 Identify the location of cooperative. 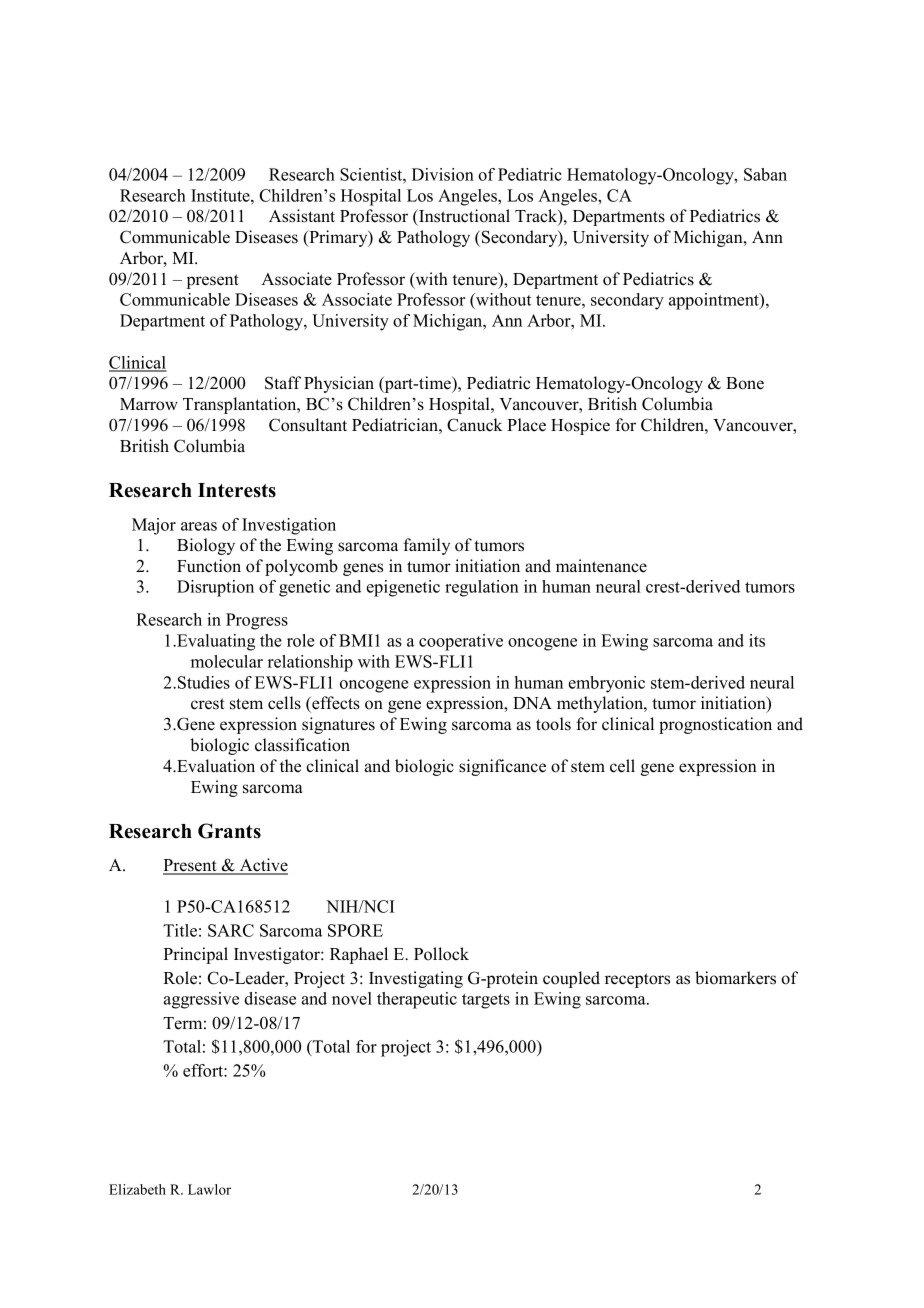
(461, 642).
